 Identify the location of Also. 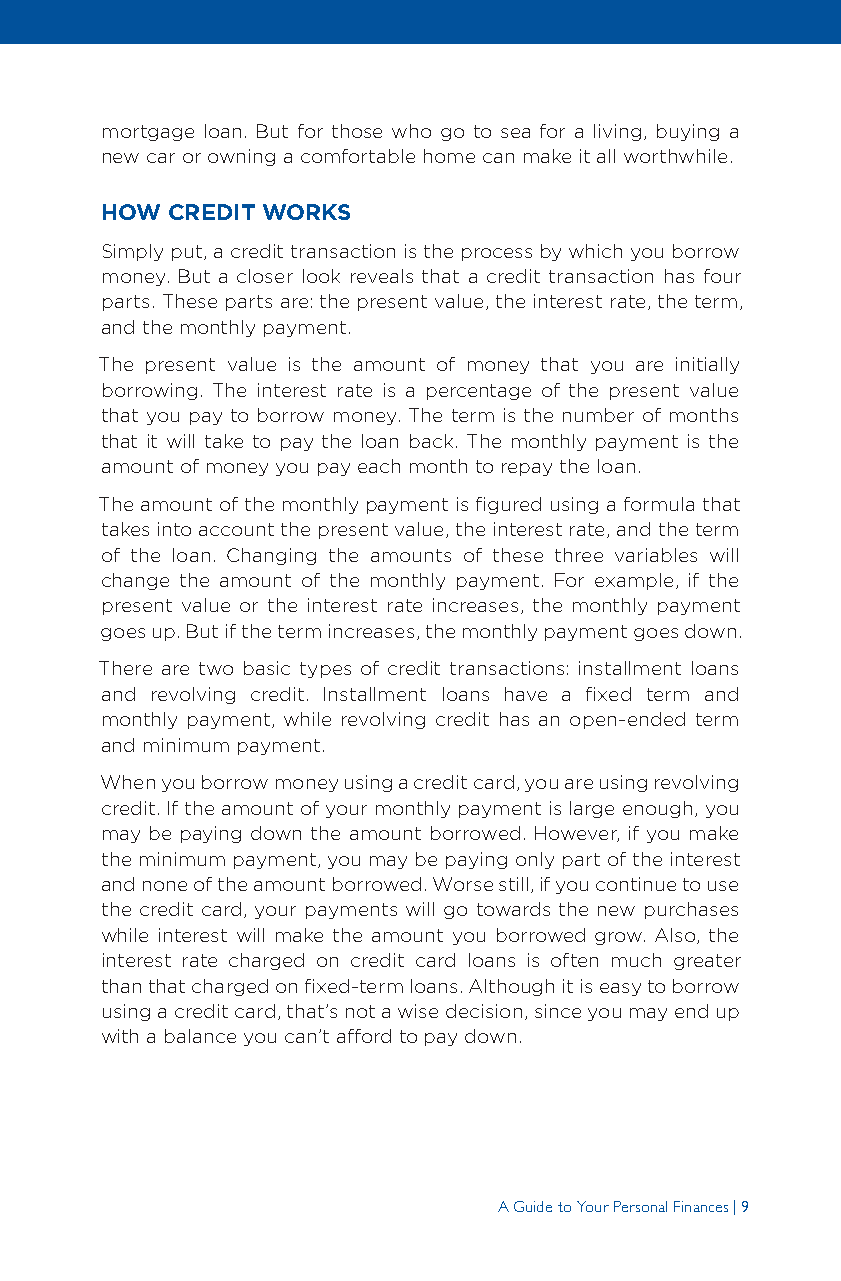
(676, 936).
